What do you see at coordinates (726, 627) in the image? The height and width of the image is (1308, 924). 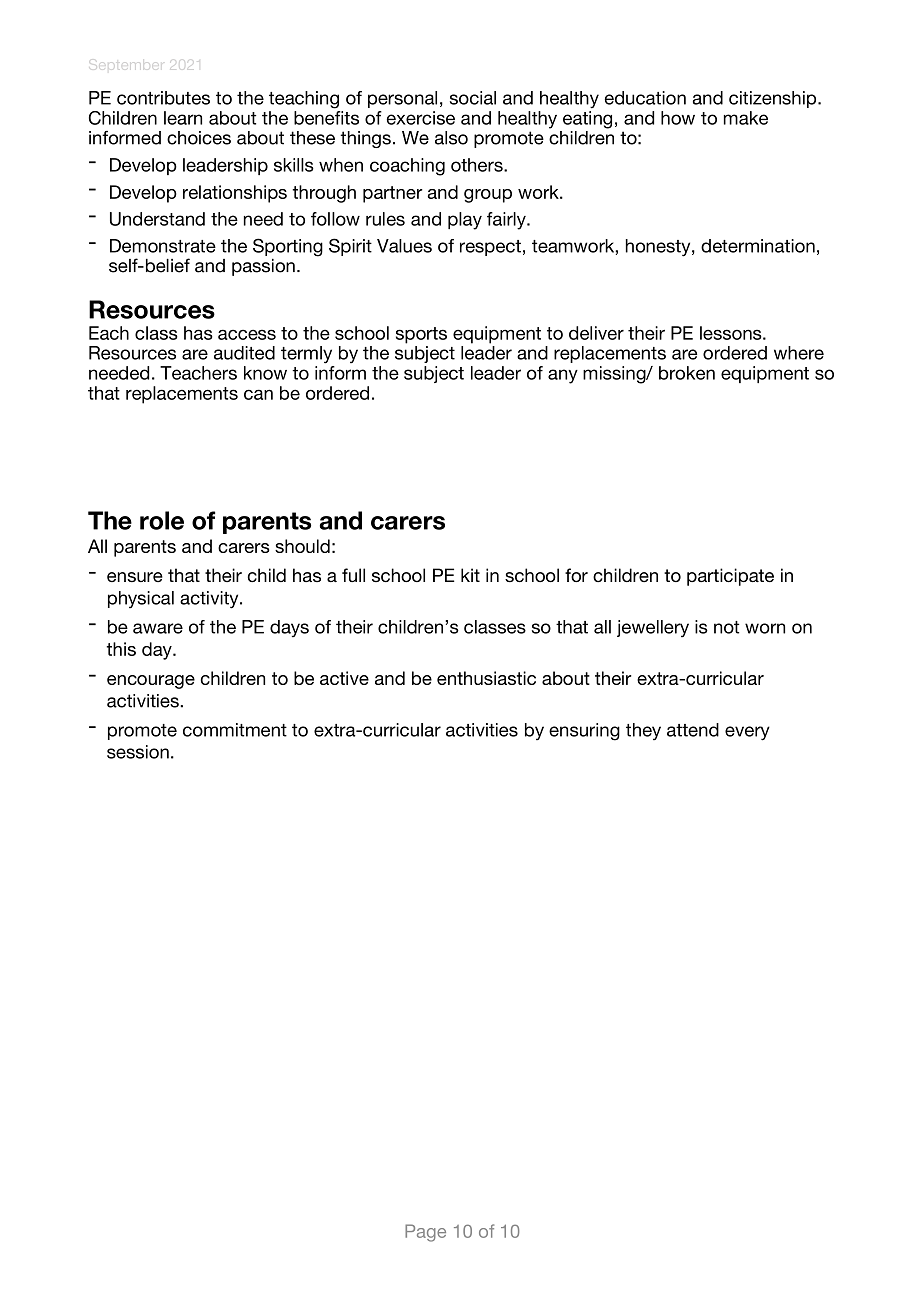 I see `not` at bounding box center [726, 627].
